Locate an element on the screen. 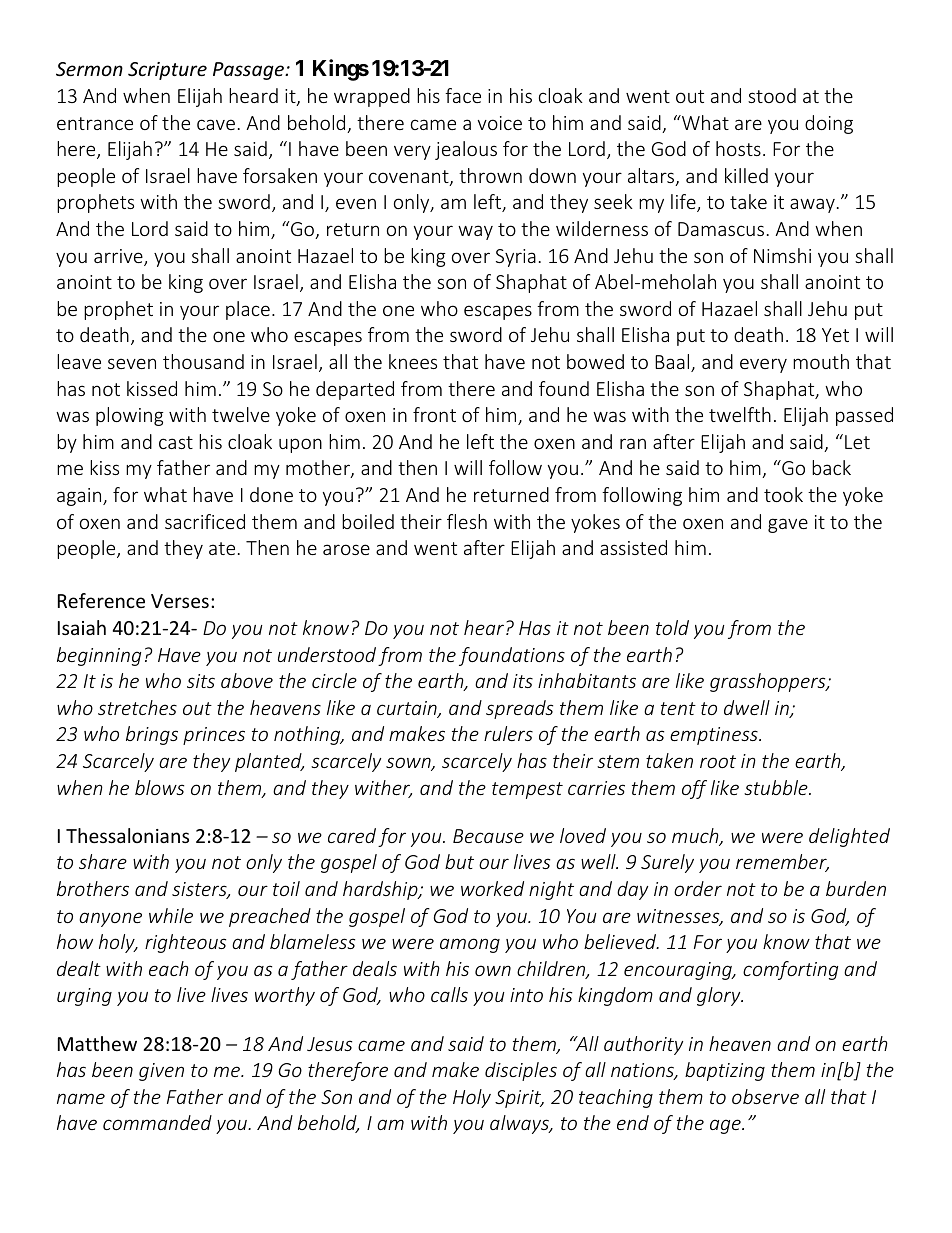 The image size is (952, 1233). Spirit is located at coordinates (519, 1099).
